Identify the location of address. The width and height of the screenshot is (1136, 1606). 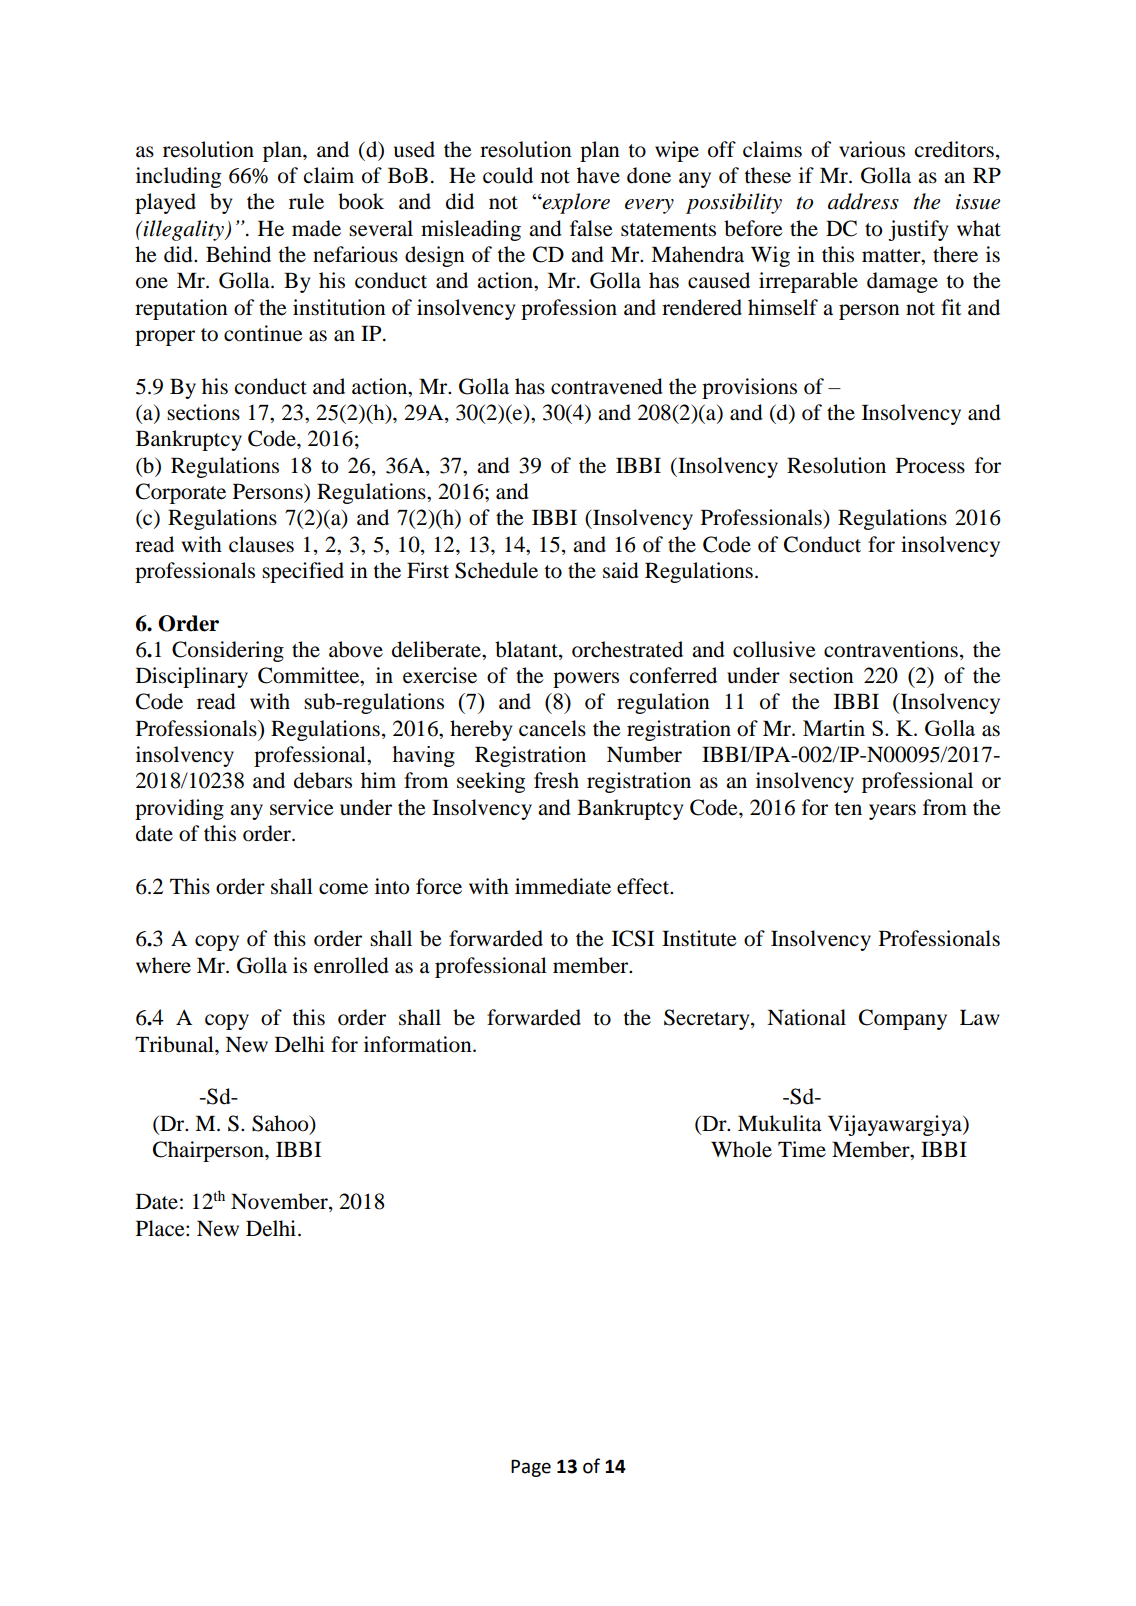
(863, 201).
